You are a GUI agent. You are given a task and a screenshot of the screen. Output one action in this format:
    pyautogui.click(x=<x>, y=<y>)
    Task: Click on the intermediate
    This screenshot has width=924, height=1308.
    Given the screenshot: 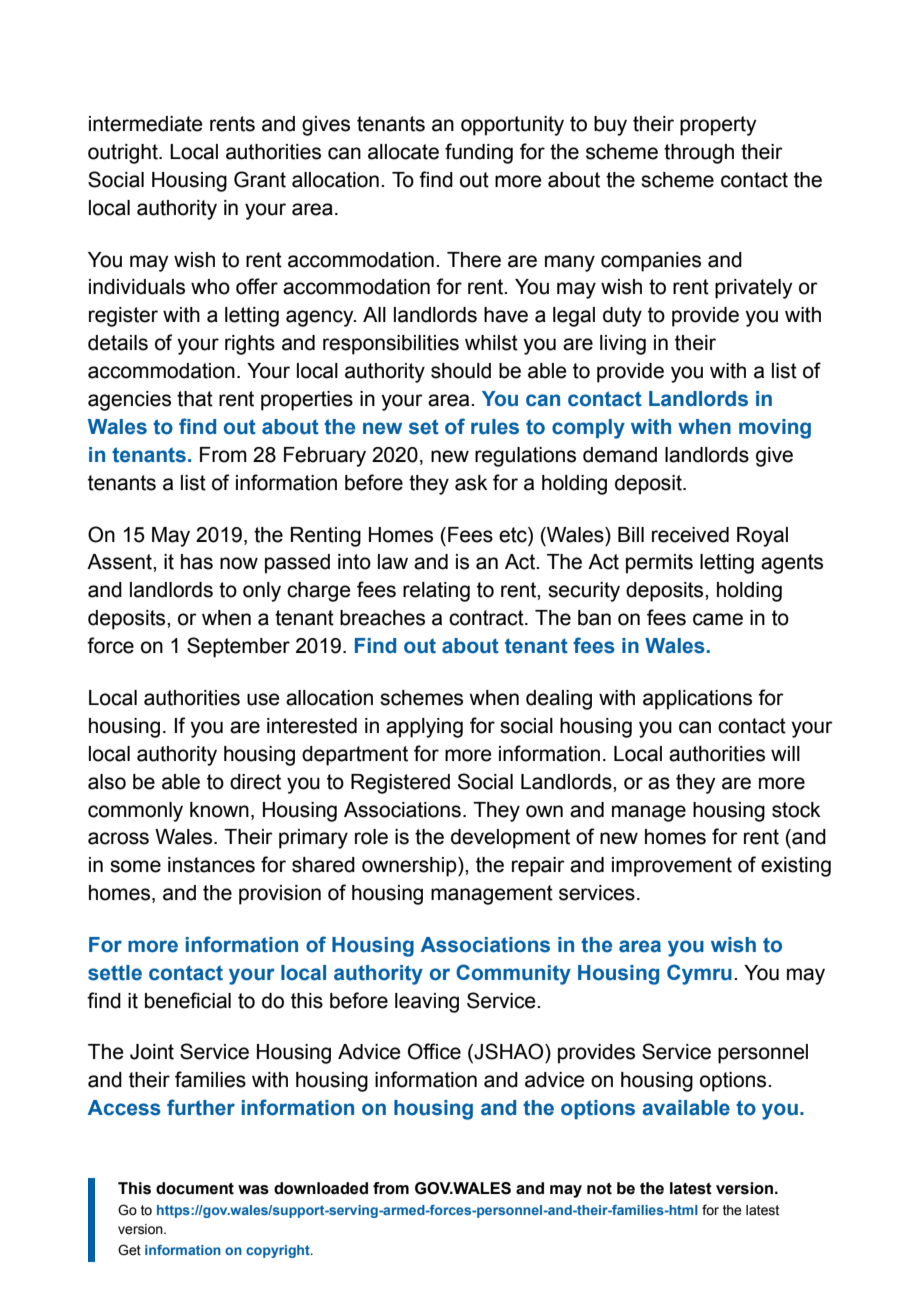 What is the action you would take?
    pyautogui.click(x=146, y=124)
